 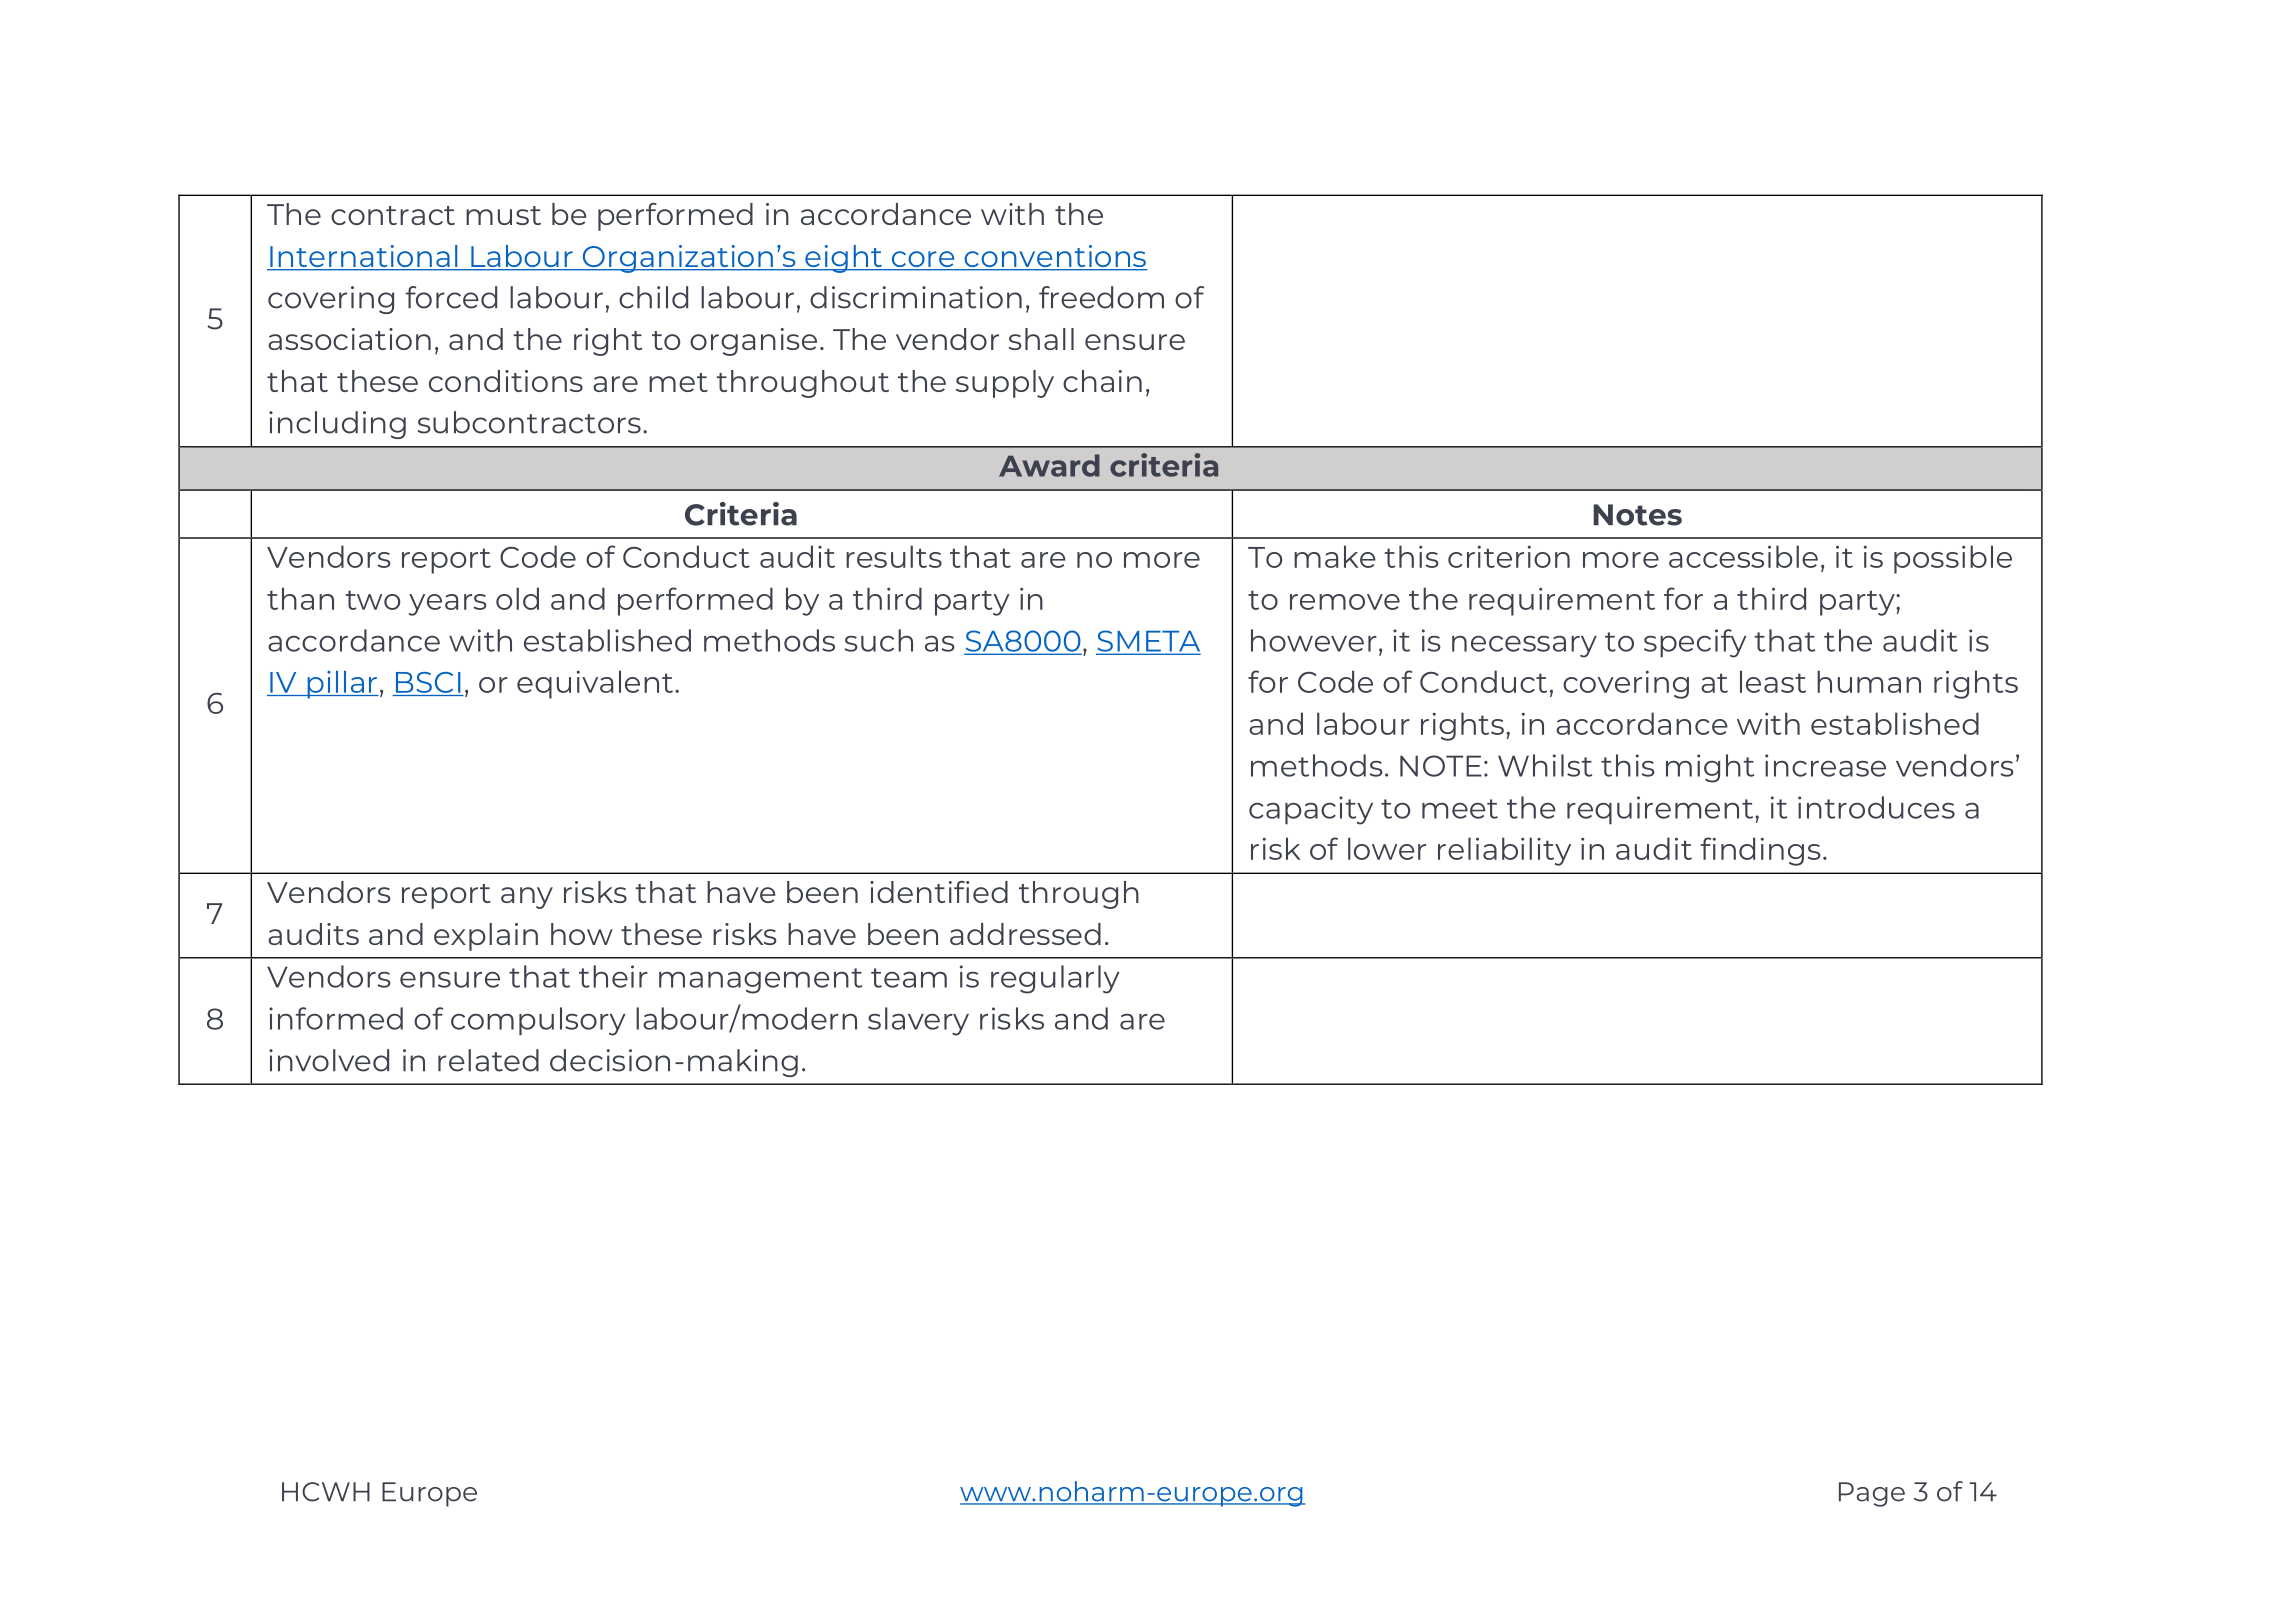 I want to click on conventions, so click(x=1054, y=257).
